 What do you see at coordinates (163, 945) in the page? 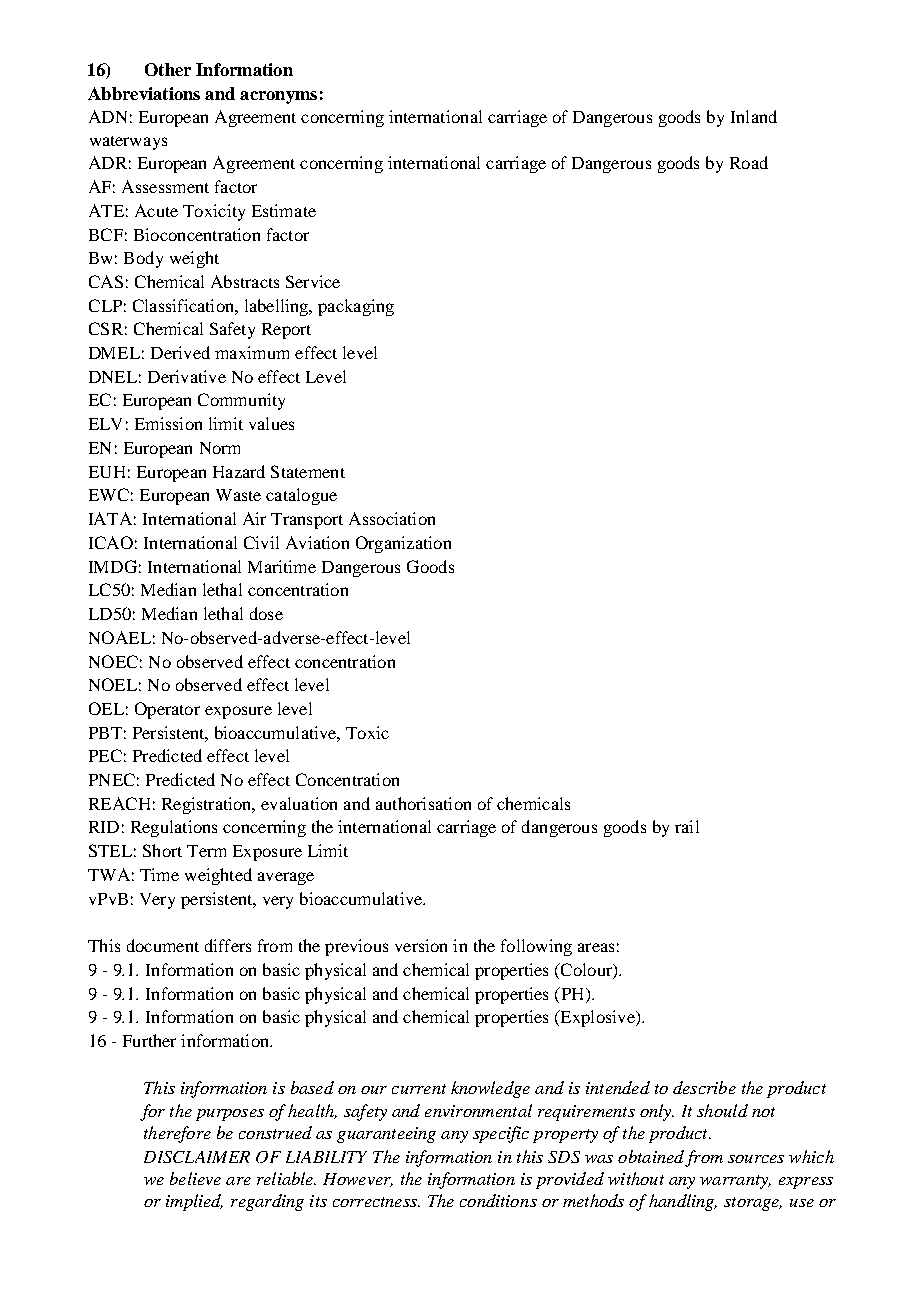
I see `document` at bounding box center [163, 945].
